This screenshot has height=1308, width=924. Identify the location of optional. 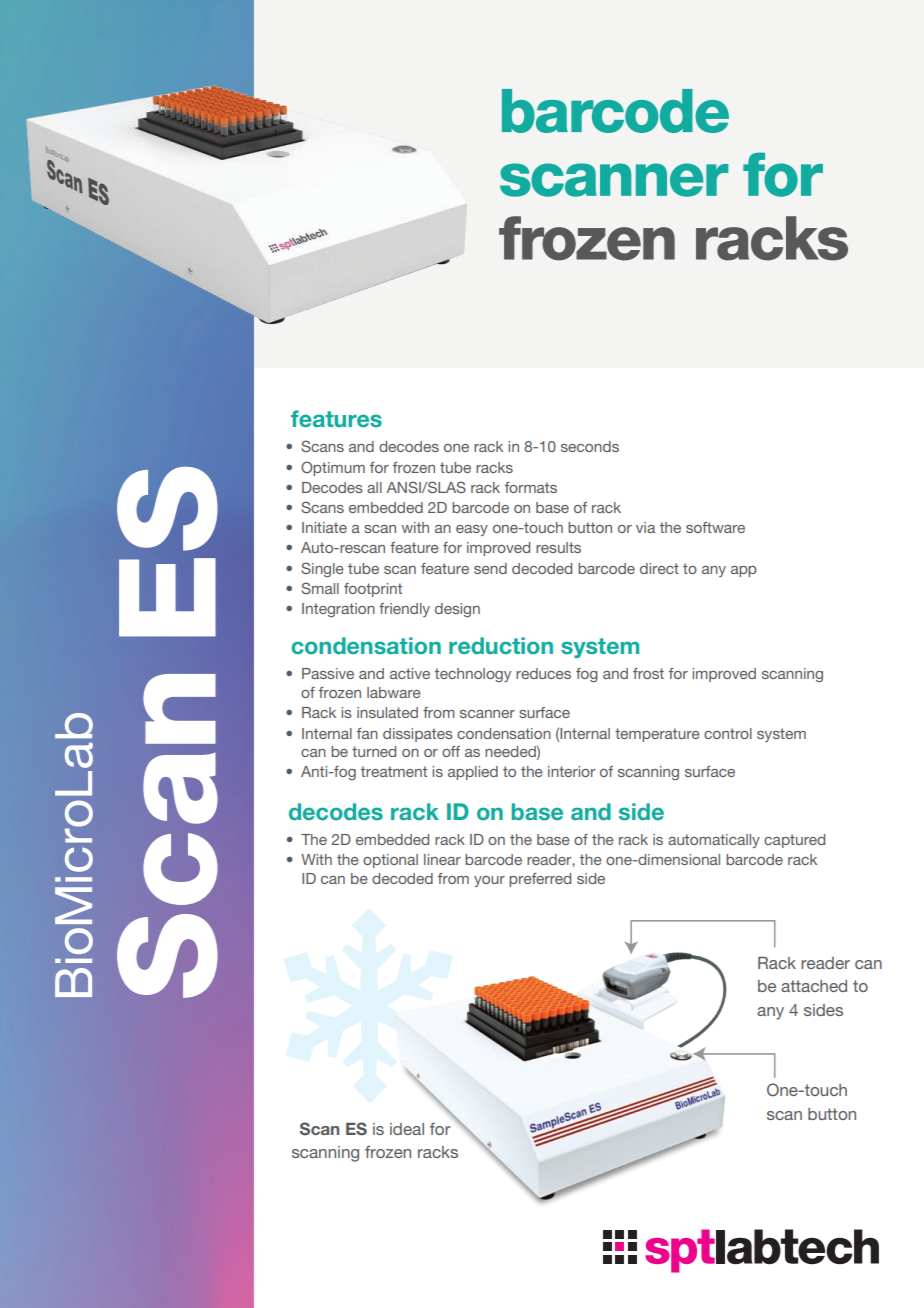
(390, 861).
